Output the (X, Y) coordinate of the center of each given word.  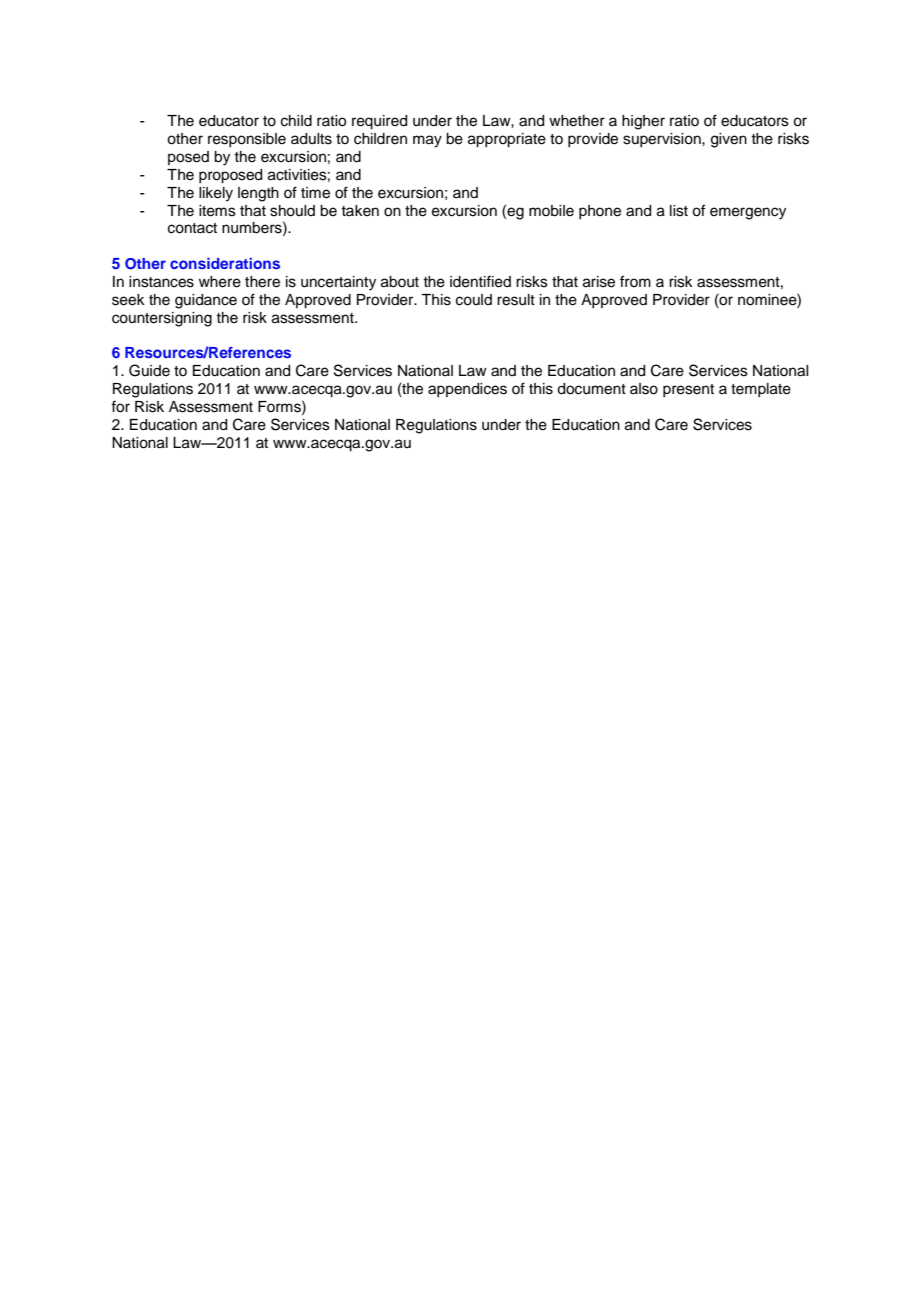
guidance (206, 301)
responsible (247, 140)
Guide (149, 370)
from (635, 281)
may (427, 141)
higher (643, 122)
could (474, 300)
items (217, 211)
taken (360, 211)
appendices (467, 390)
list (679, 211)
